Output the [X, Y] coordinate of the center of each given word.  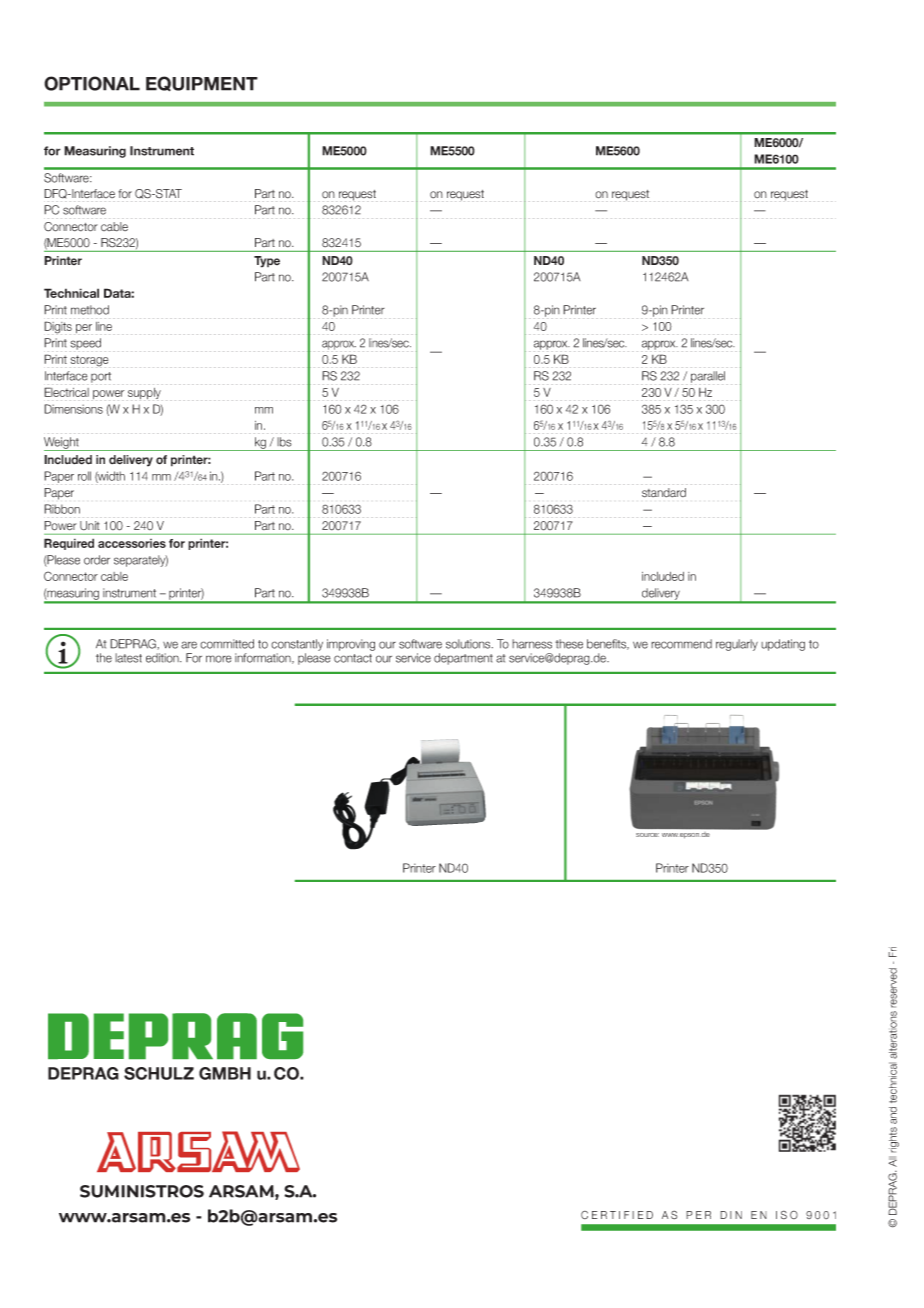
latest [128, 658]
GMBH [225, 1073]
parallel [708, 377]
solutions [469, 644]
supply [144, 393]
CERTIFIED [617, 1215]
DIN [731, 1215]
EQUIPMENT [202, 84]
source [647, 835]
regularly [737, 645]
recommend [681, 644]
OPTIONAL [92, 83]
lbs [284, 442]
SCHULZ [159, 1073]
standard [664, 493]
